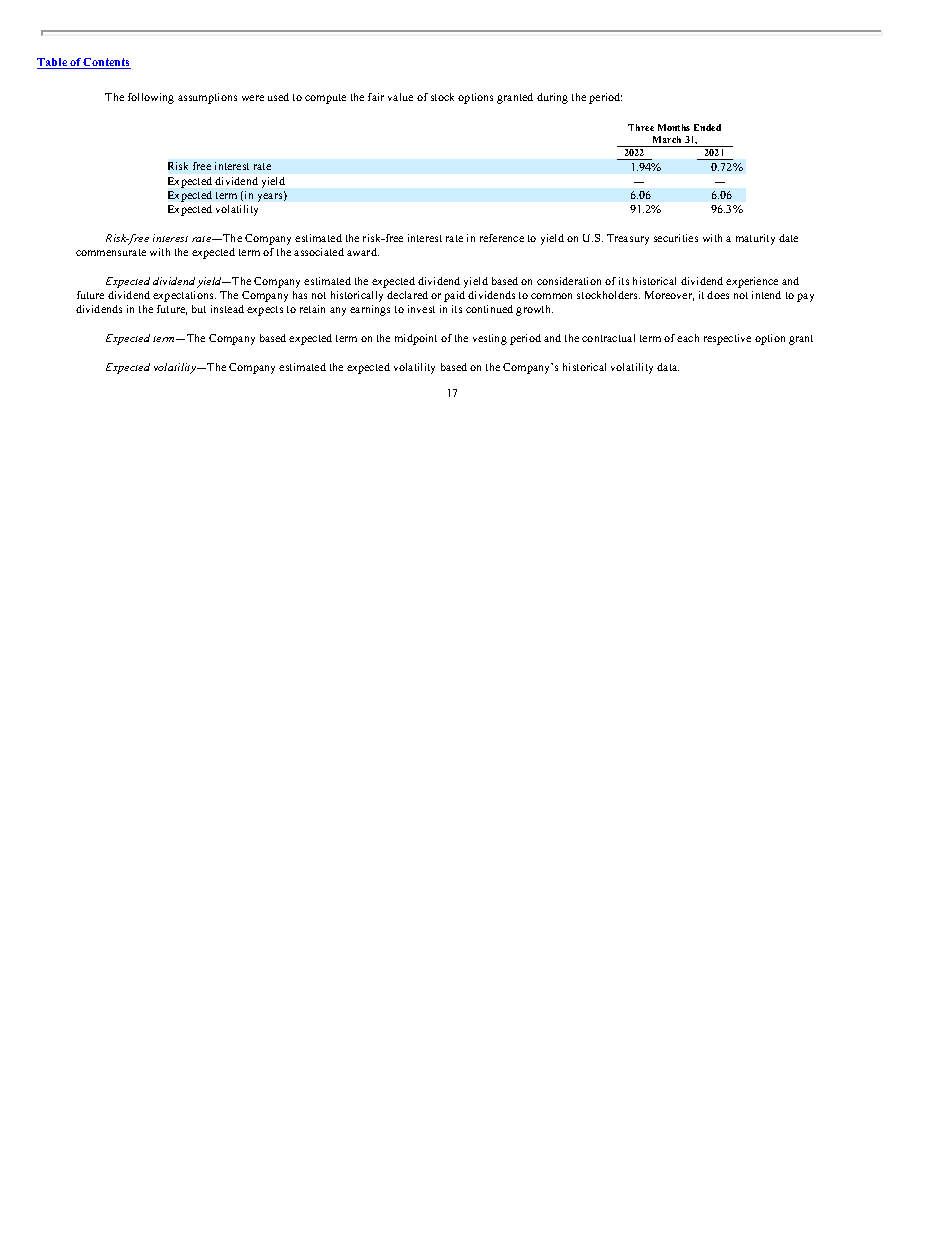 The image size is (952, 1233). What do you see at coordinates (667, 139) in the document?
I see `March` at bounding box center [667, 139].
